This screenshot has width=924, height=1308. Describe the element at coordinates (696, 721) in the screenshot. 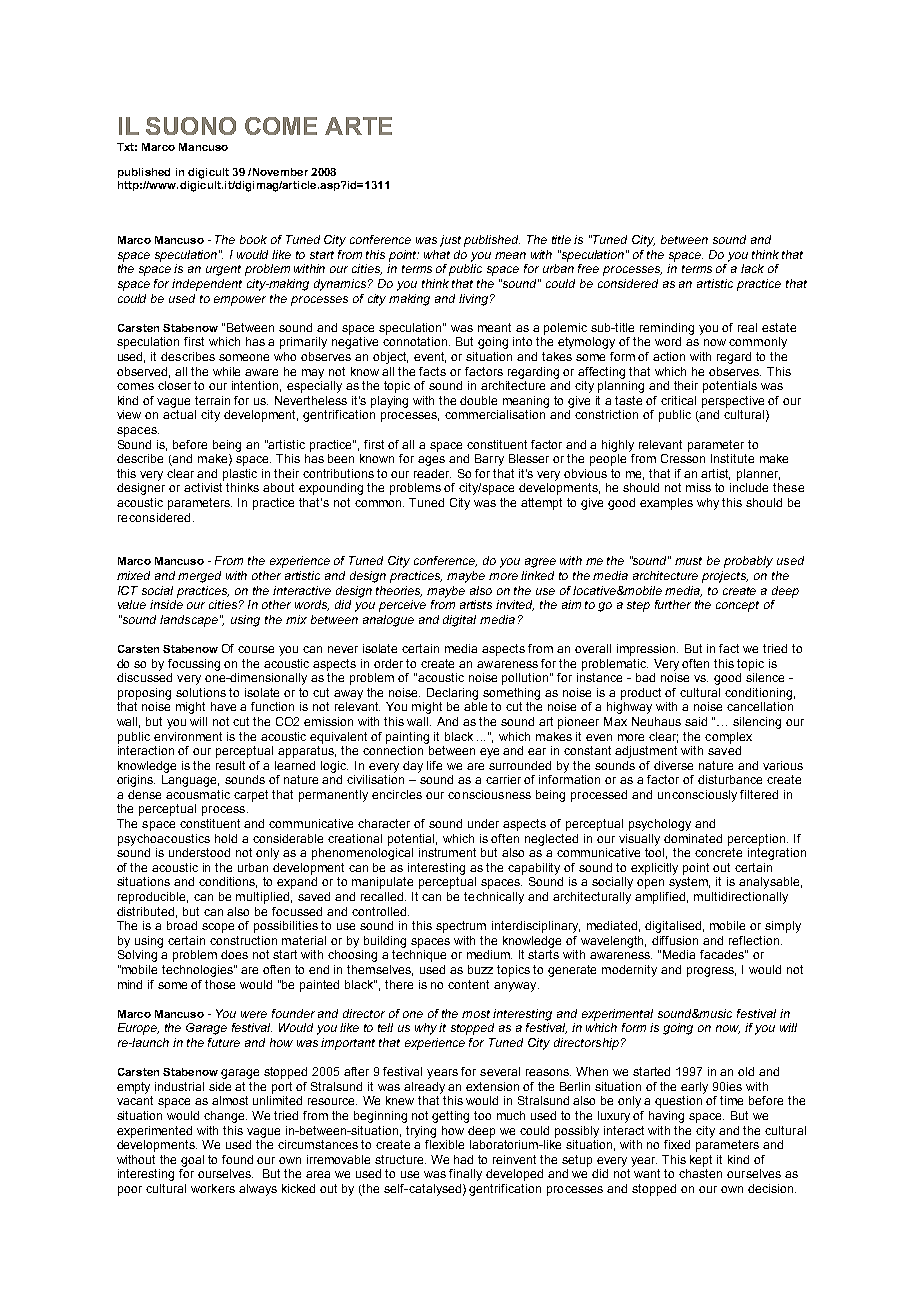

I see `said` at that location.
